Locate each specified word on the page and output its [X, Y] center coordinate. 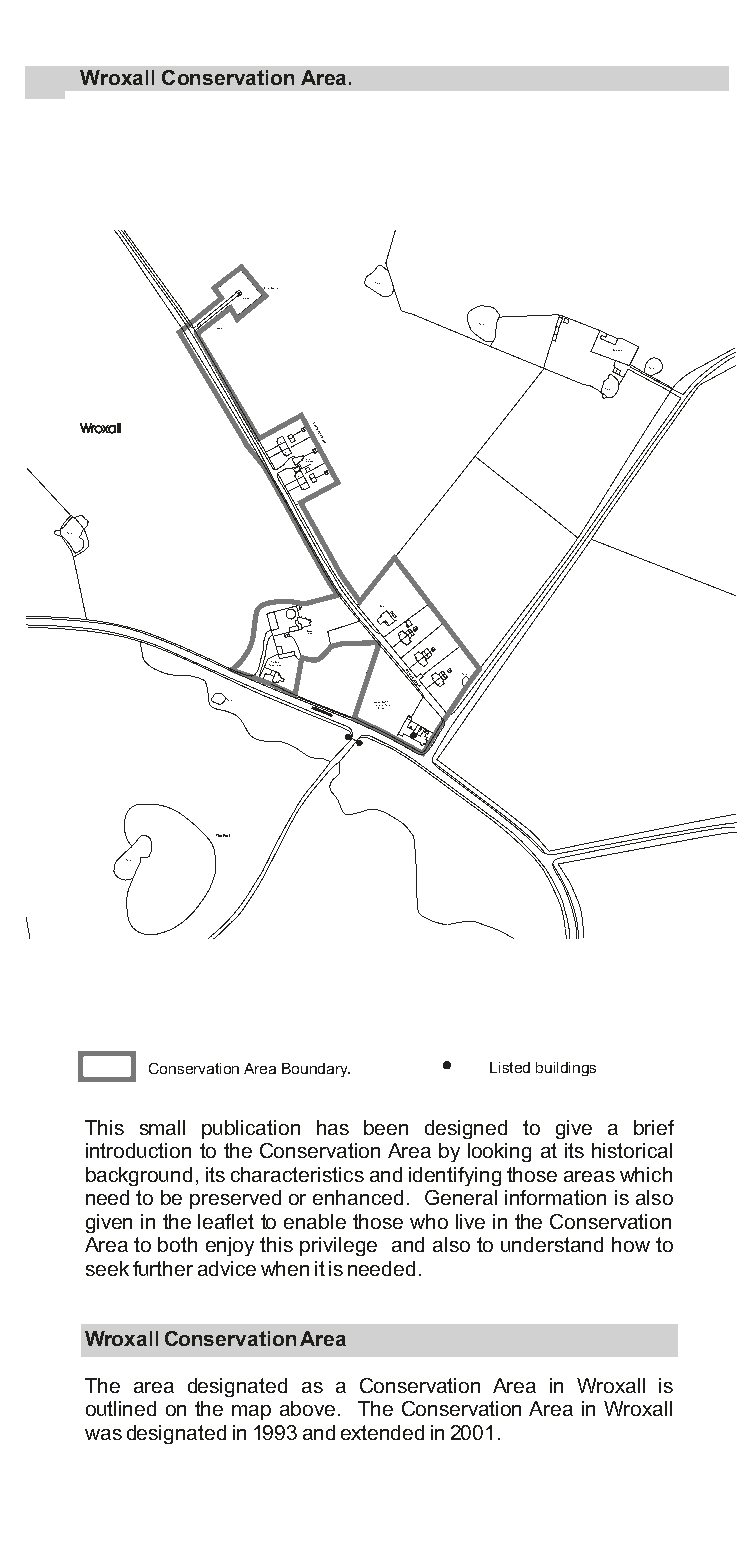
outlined [121, 1408]
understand [552, 1244]
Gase [309, 632]
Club [382, 606]
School [381, 706]
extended [382, 1432]
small [162, 1127]
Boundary [316, 1070]
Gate [219, 328]
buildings [566, 1069]
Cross [246, 298]
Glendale [617, 350]
